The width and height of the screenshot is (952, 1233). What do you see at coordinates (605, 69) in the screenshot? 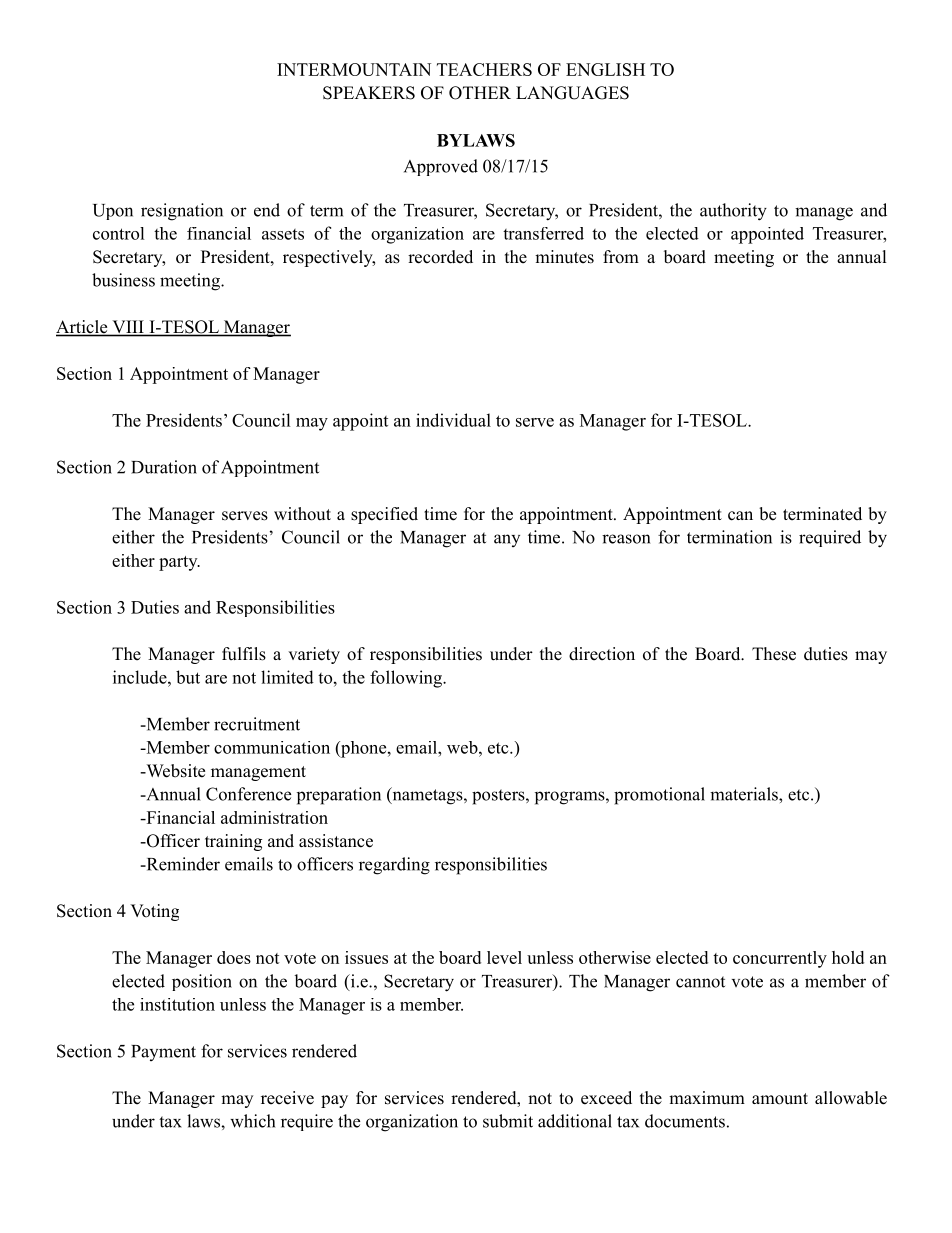
I see `ENGLISH` at bounding box center [605, 69].
